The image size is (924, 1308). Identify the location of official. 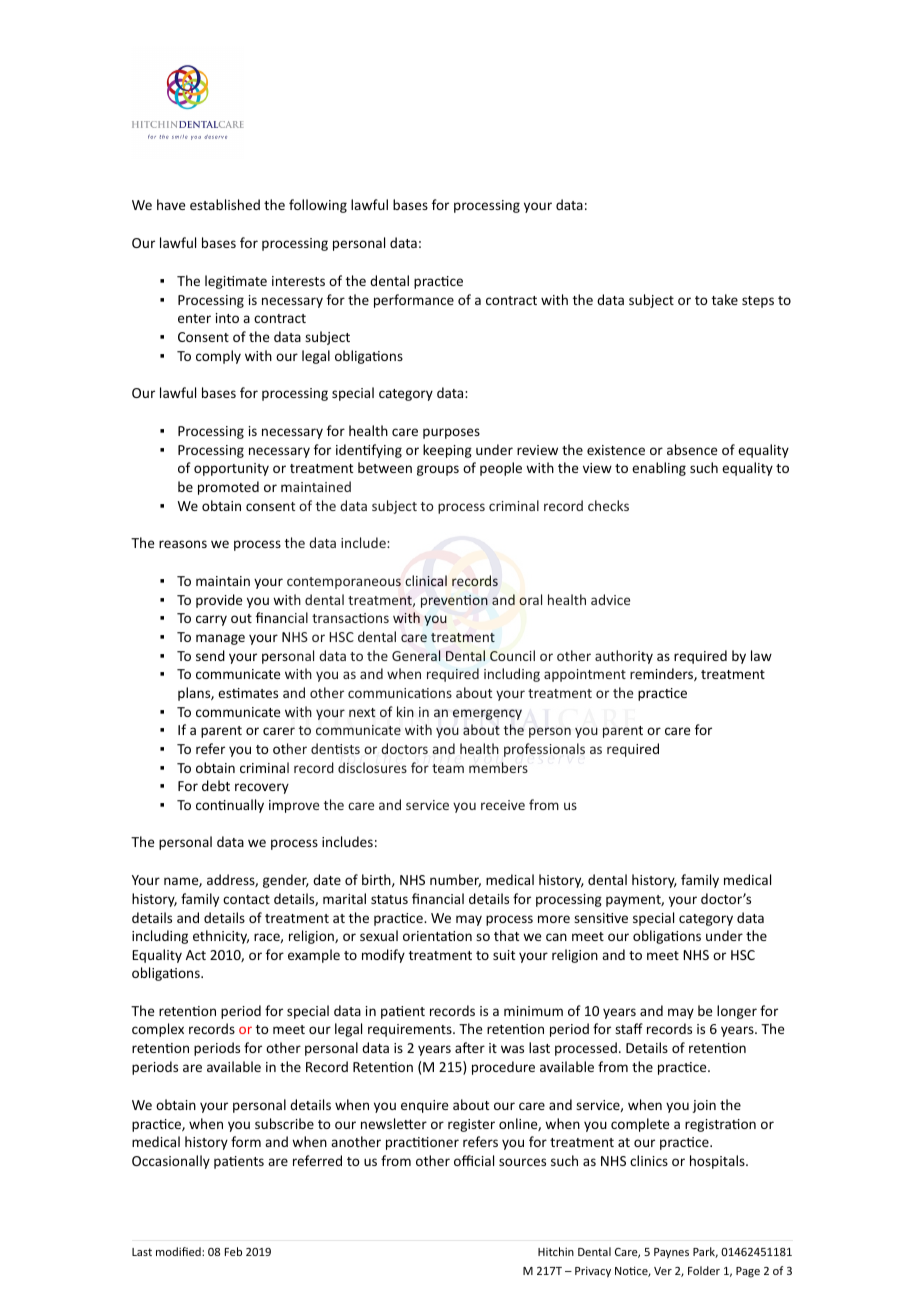
(474, 1160).
